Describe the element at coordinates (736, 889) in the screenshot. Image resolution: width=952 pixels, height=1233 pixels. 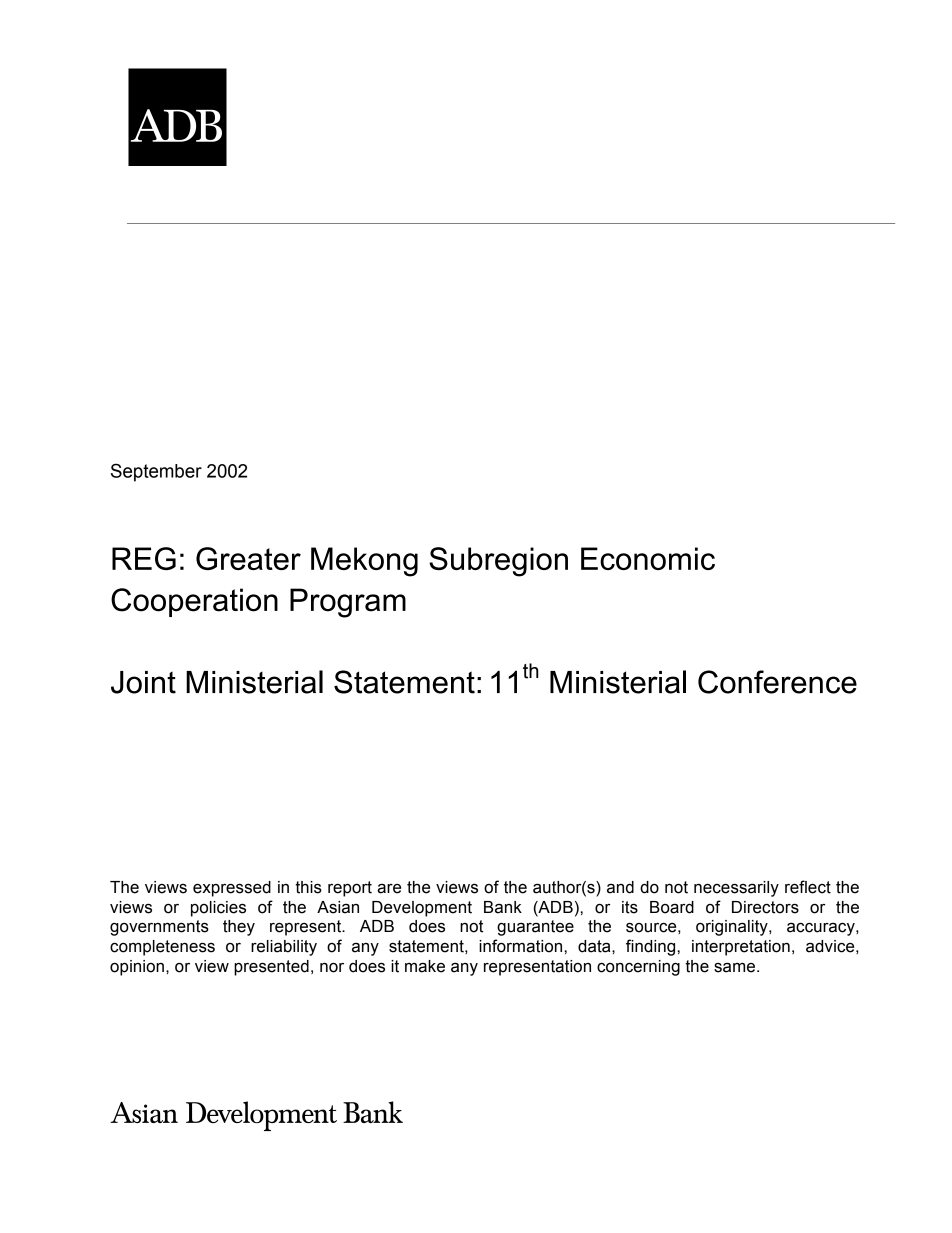
I see `necessarily` at that location.
